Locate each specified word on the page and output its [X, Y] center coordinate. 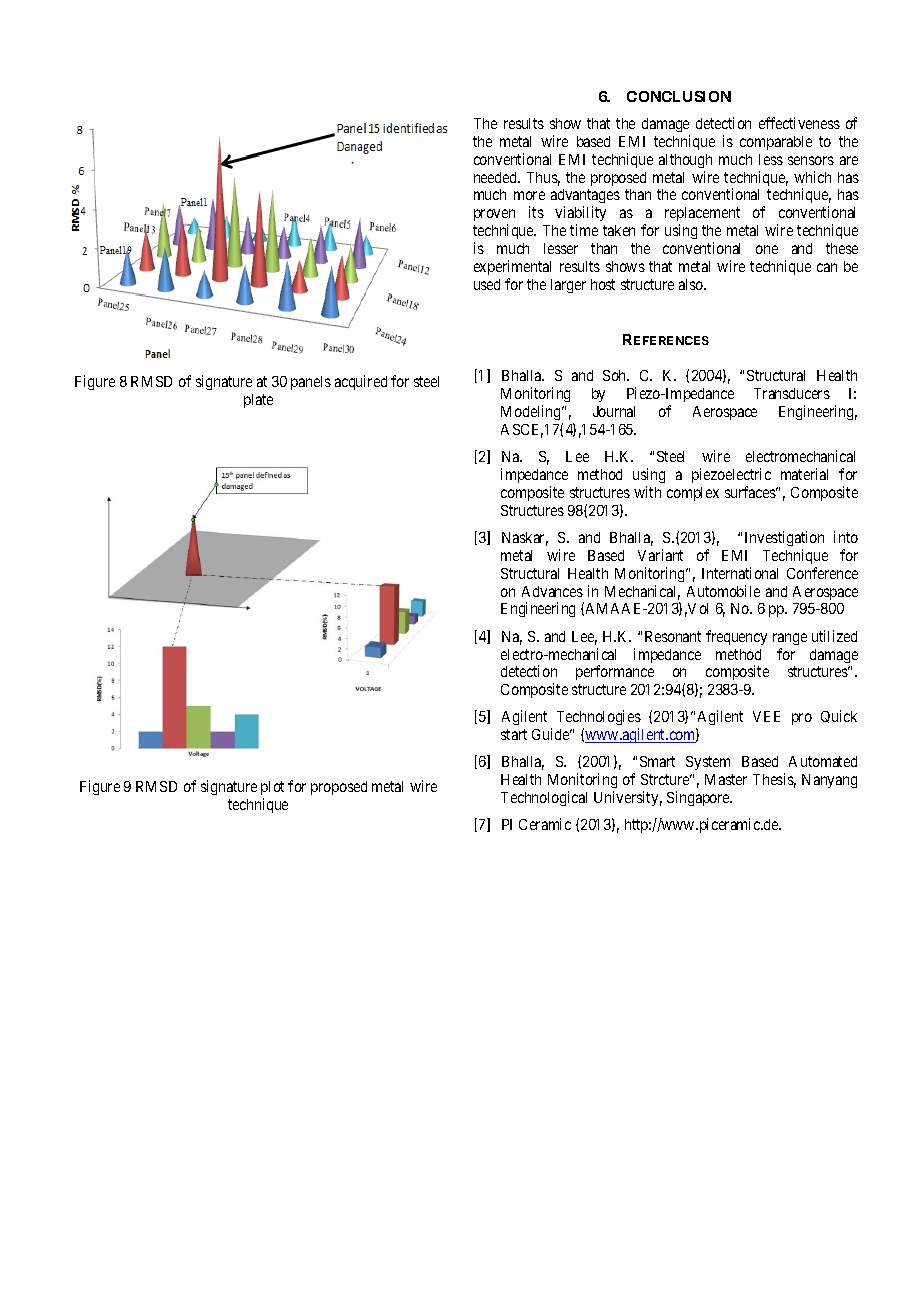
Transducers [792, 393]
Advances [552, 591]
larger [568, 286]
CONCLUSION [679, 96]
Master [726, 779]
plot [272, 788]
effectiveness [799, 123]
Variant [660, 555]
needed [496, 177]
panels [311, 383]
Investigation [784, 538]
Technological [544, 798]
